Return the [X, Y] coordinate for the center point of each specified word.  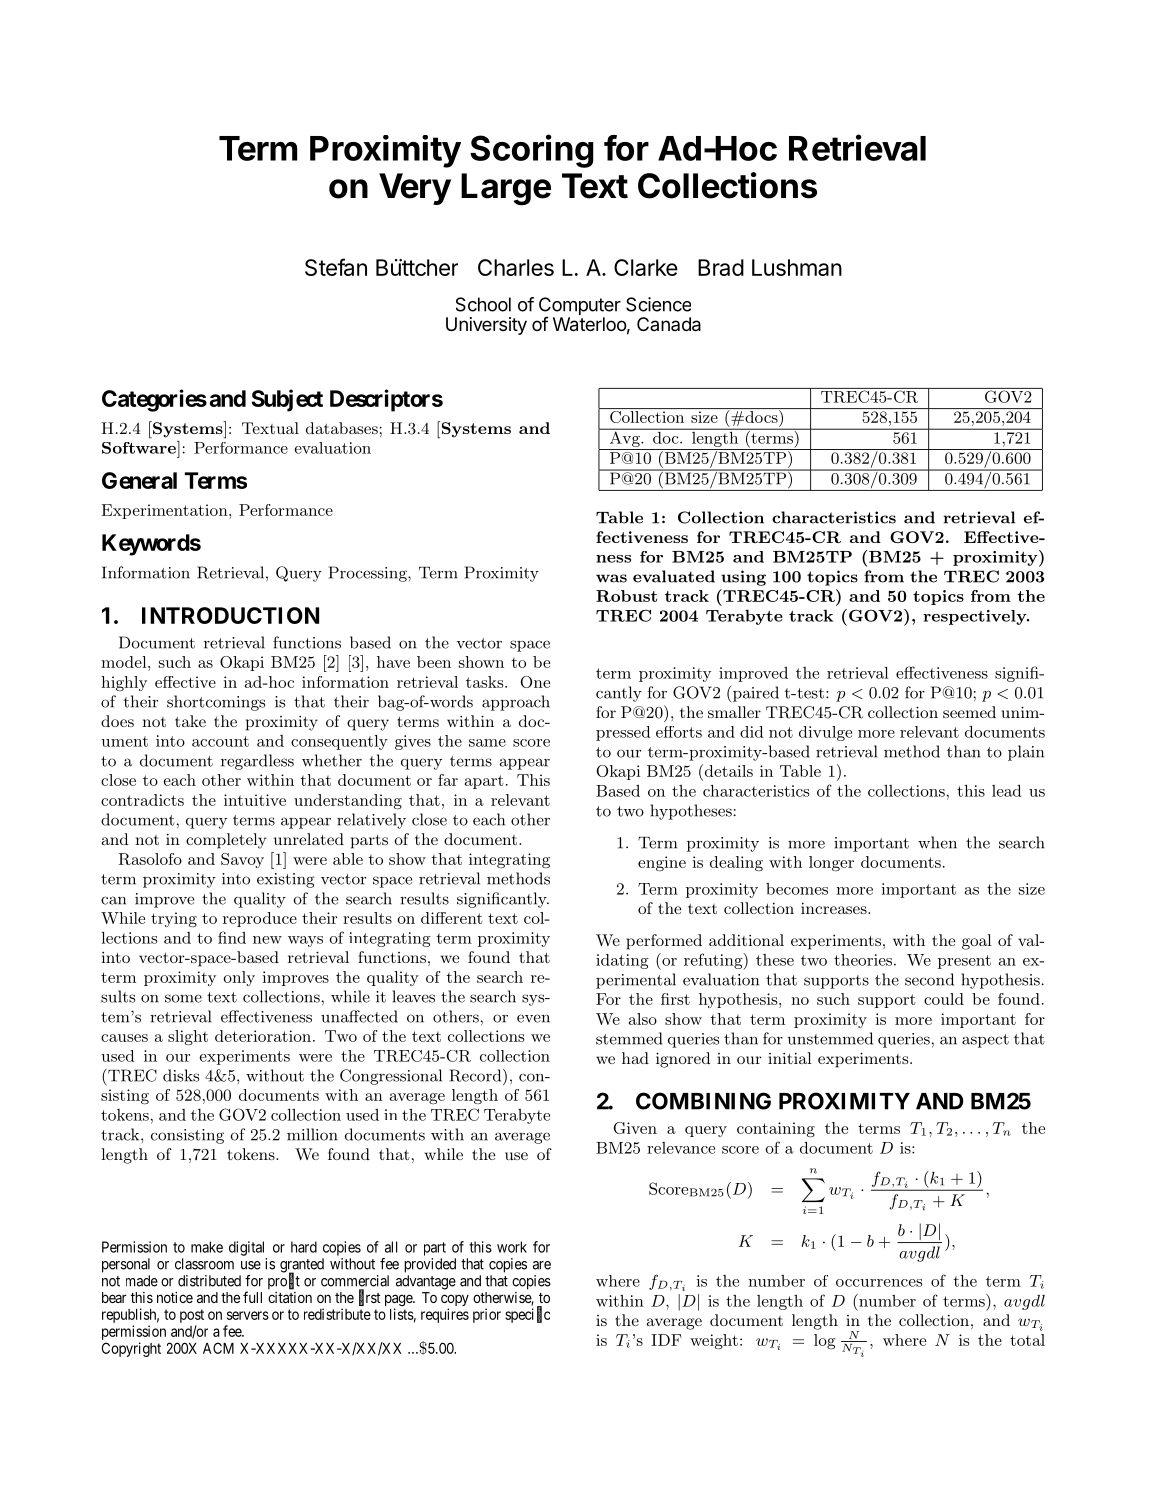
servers [248, 1315]
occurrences [879, 1283]
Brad [721, 267]
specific [527, 1315]
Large [506, 189]
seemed [969, 712]
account [220, 741]
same [487, 743]
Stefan [336, 267]
